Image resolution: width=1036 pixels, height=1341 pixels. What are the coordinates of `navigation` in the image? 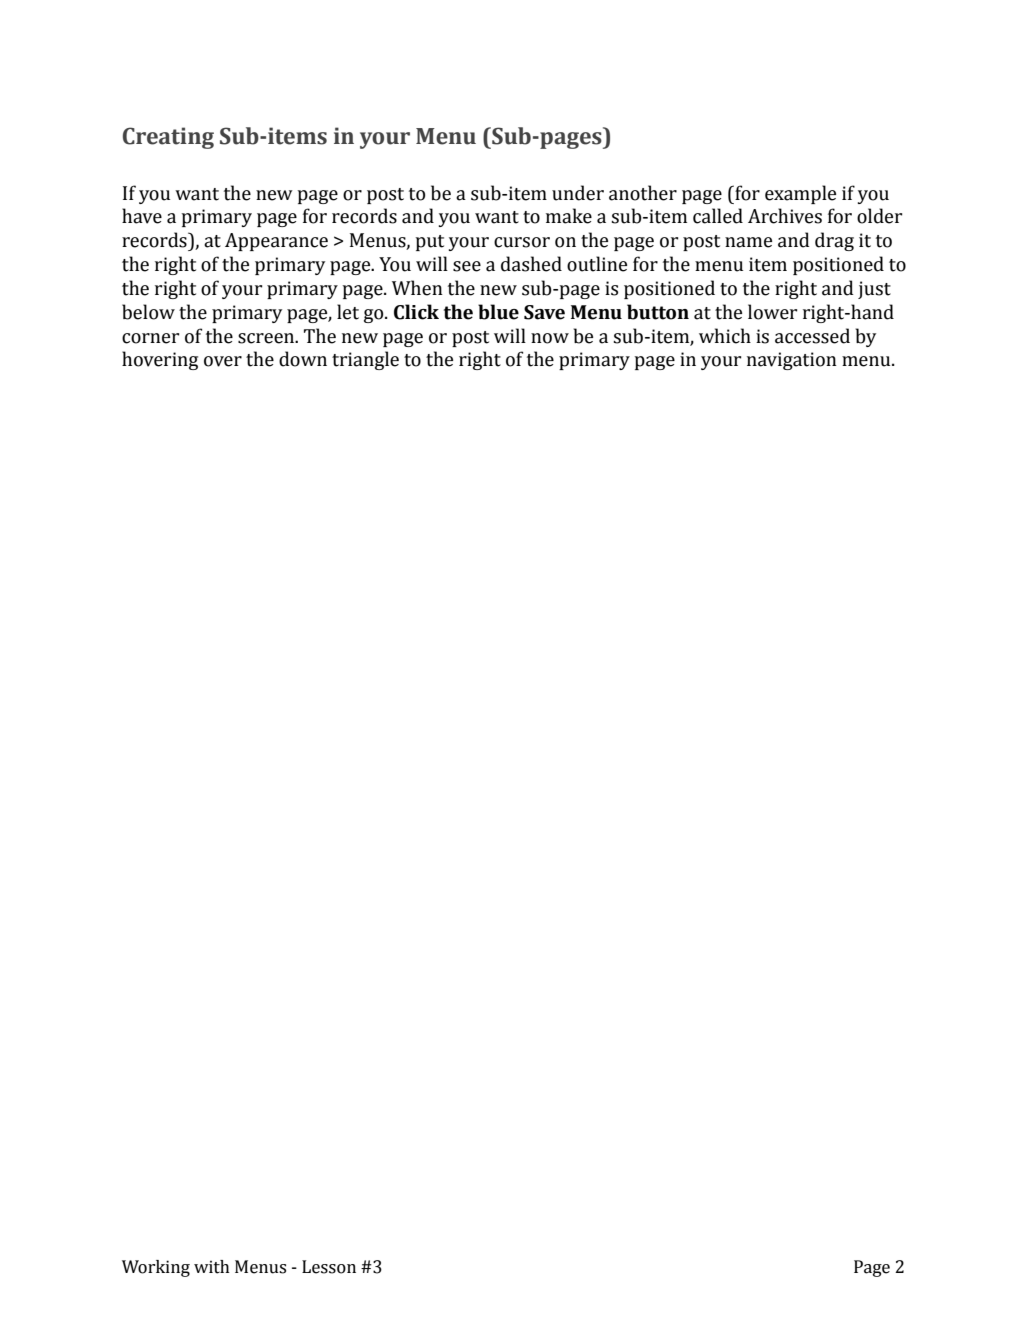 It's located at (792, 361).
